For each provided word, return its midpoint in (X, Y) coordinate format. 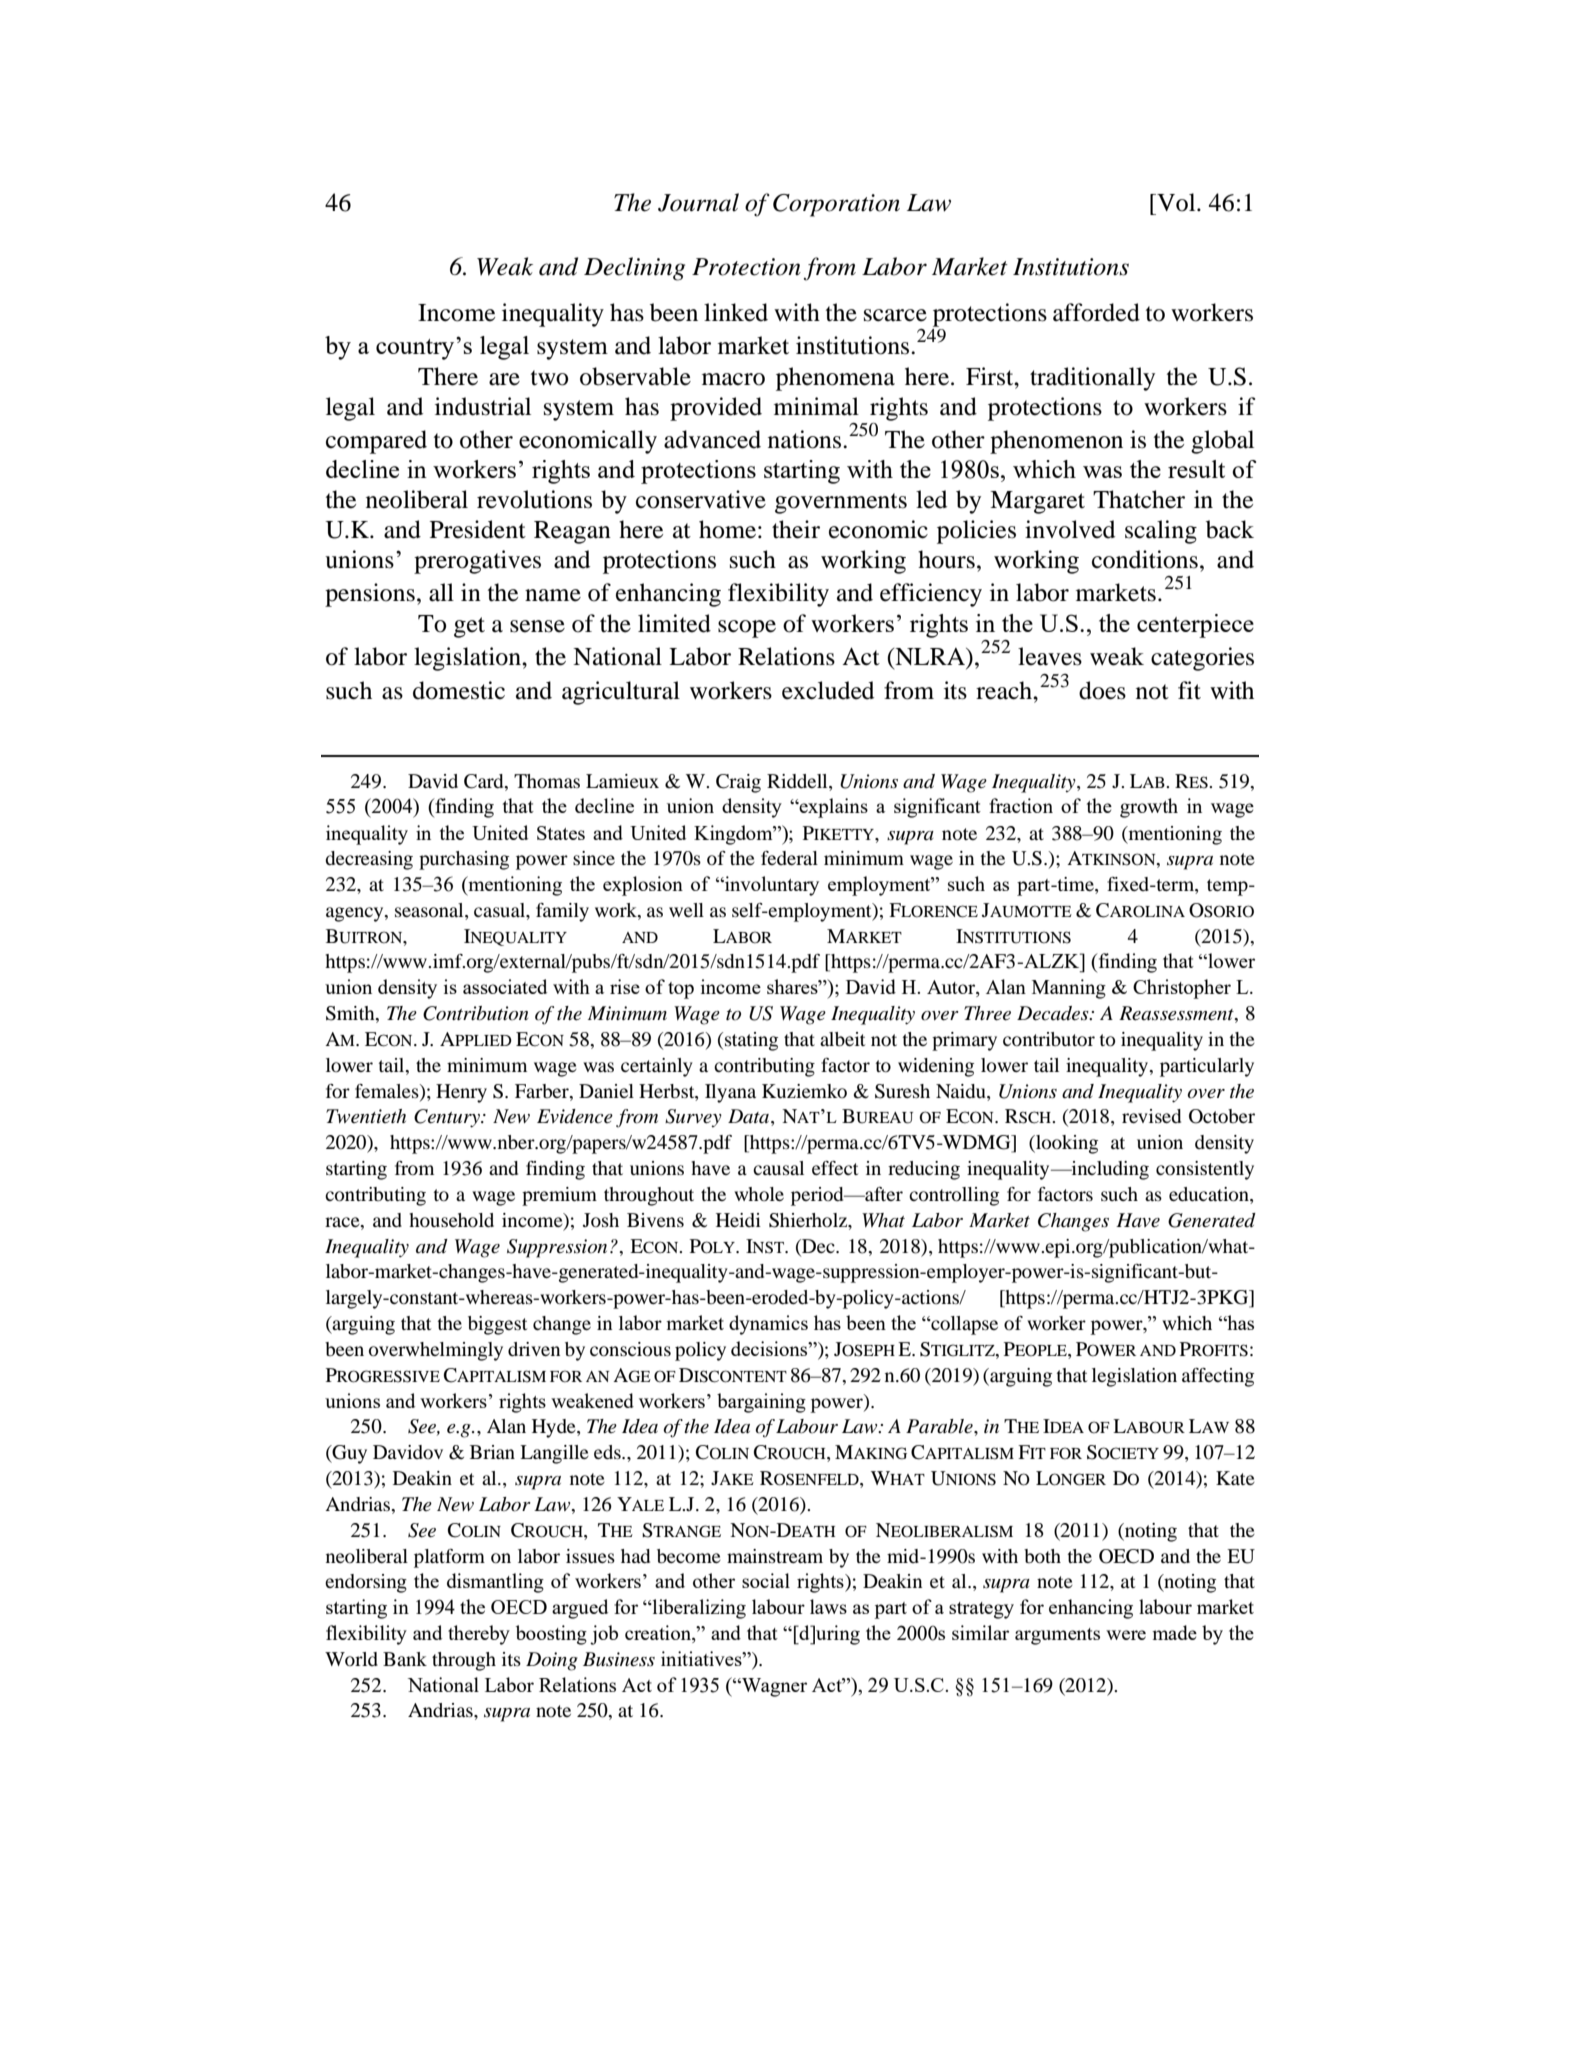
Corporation (836, 205)
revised (1151, 1116)
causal (778, 1168)
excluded (828, 690)
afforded (1096, 312)
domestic (459, 690)
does (1102, 690)
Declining (634, 269)
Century (448, 1118)
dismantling (495, 1583)
